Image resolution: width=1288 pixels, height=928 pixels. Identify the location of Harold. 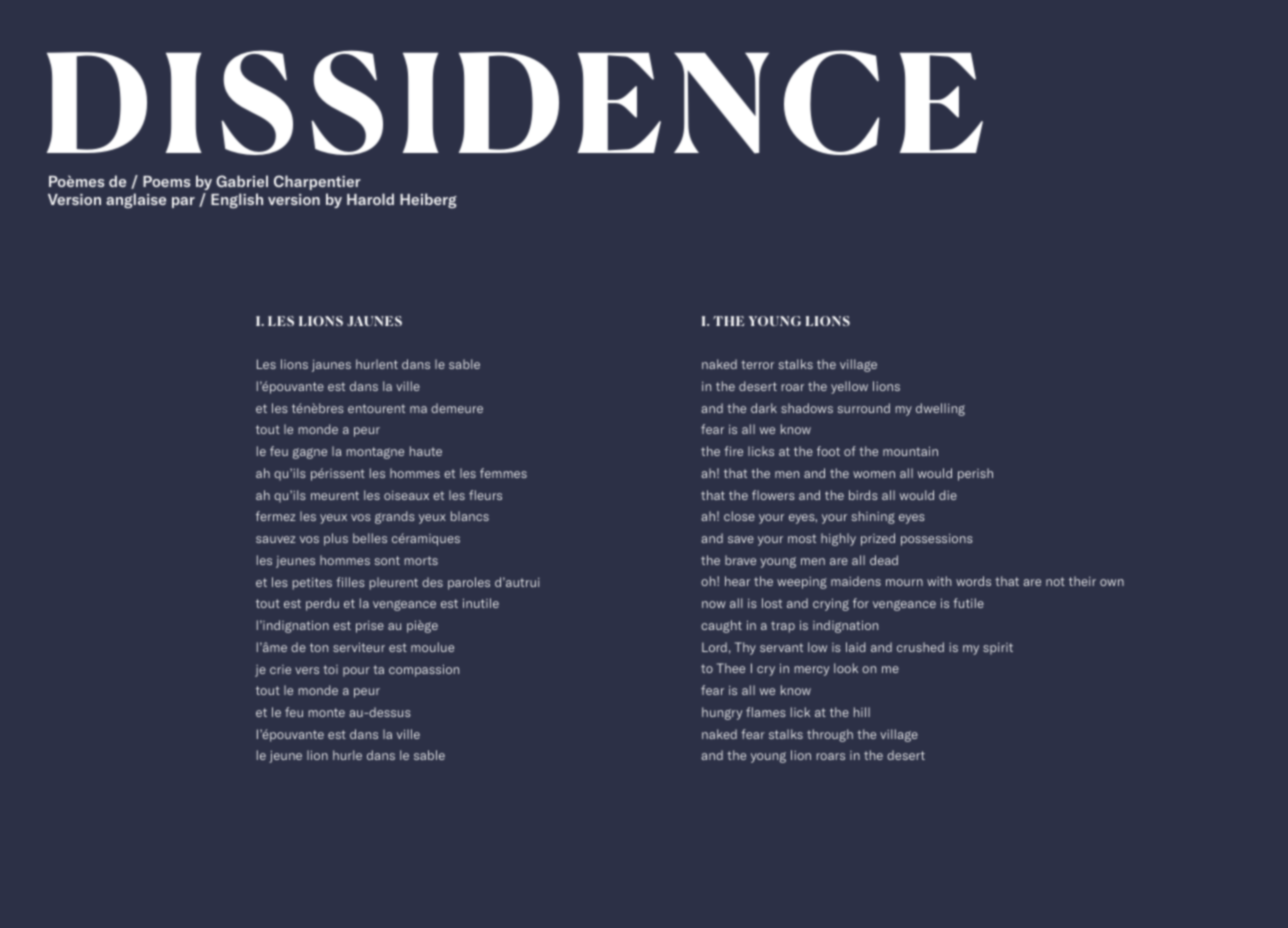
(370, 199).
